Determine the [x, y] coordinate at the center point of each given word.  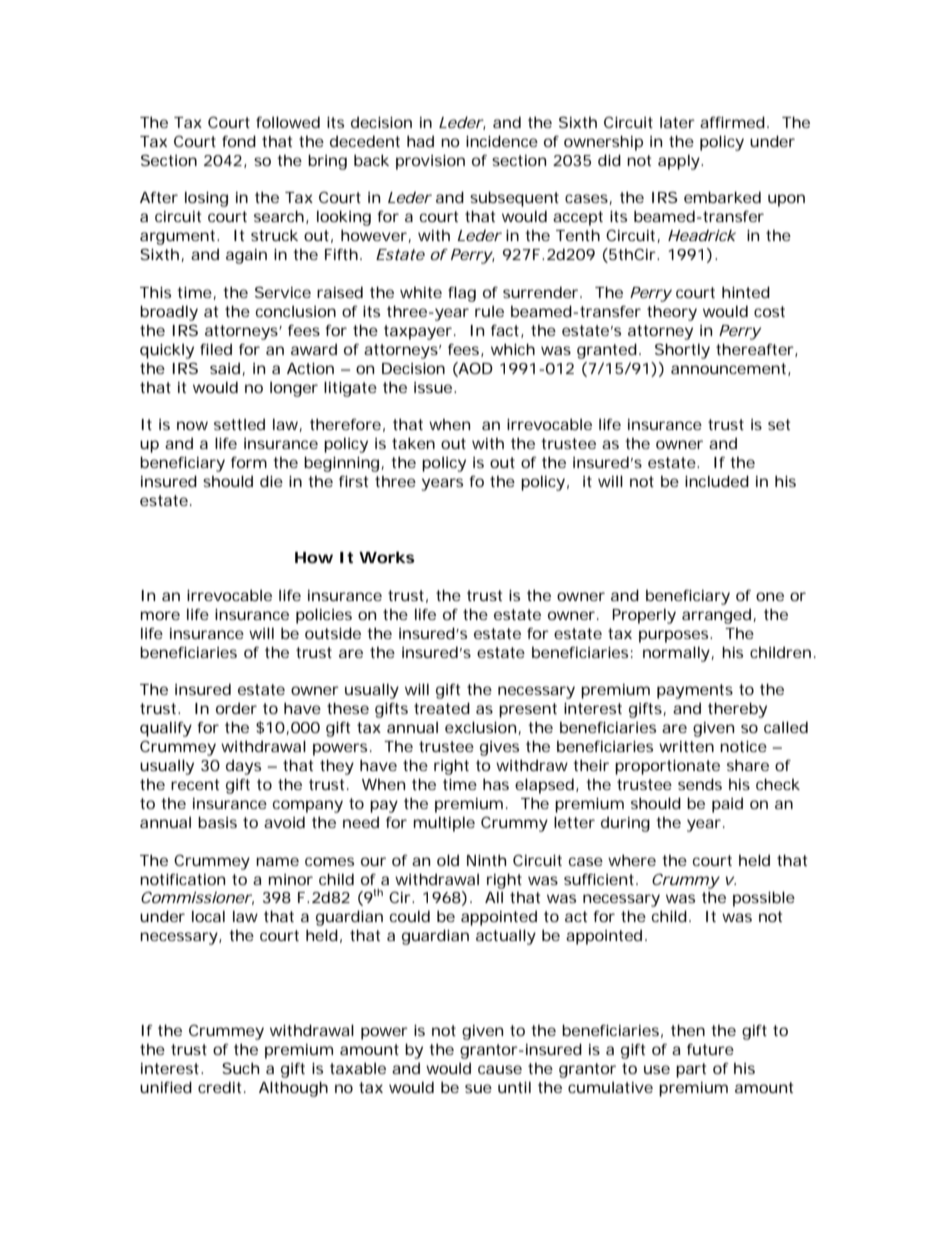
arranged [716, 616]
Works [387, 557]
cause [500, 1069]
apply [679, 162]
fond [239, 141]
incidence [502, 141]
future [710, 1049]
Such [240, 1068]
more [160, 615]
